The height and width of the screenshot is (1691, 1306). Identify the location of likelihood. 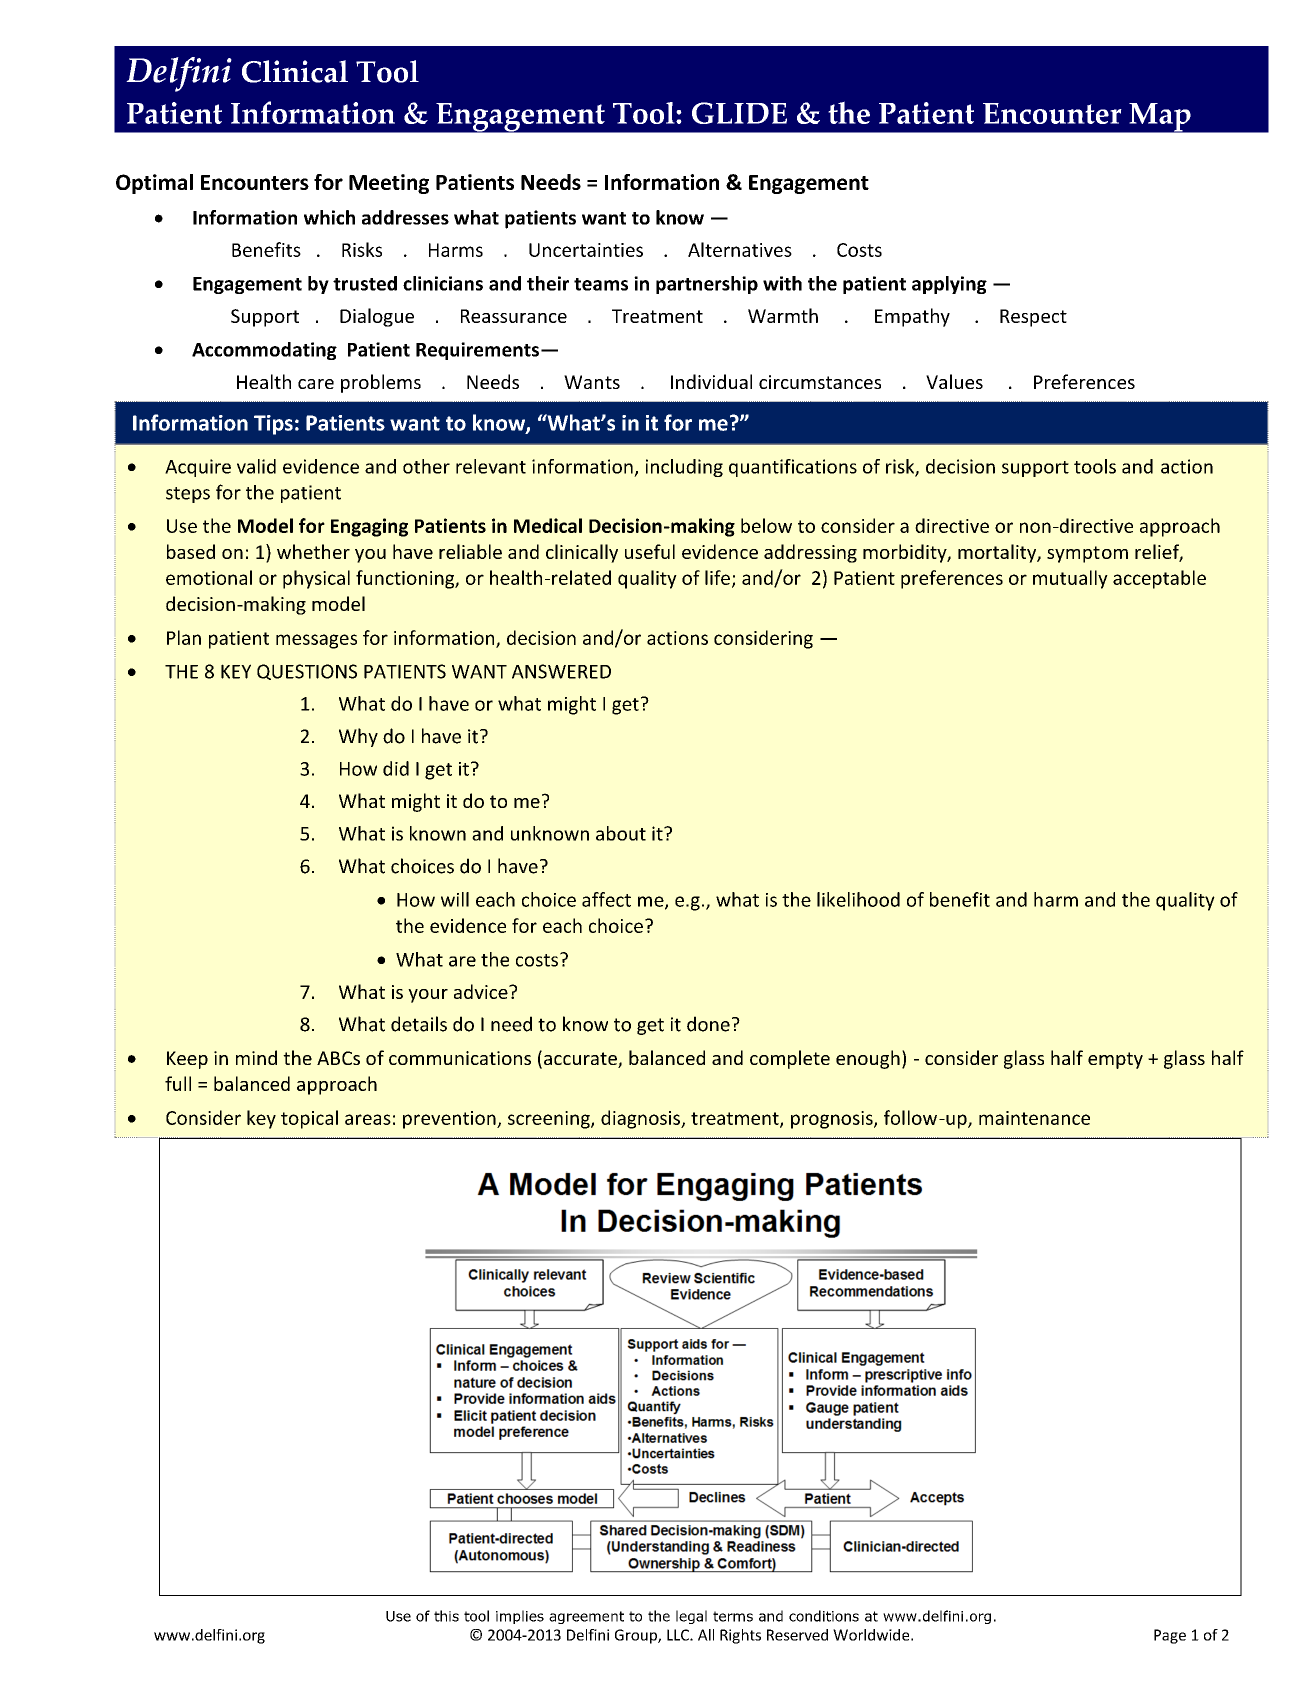
(858, 899).
